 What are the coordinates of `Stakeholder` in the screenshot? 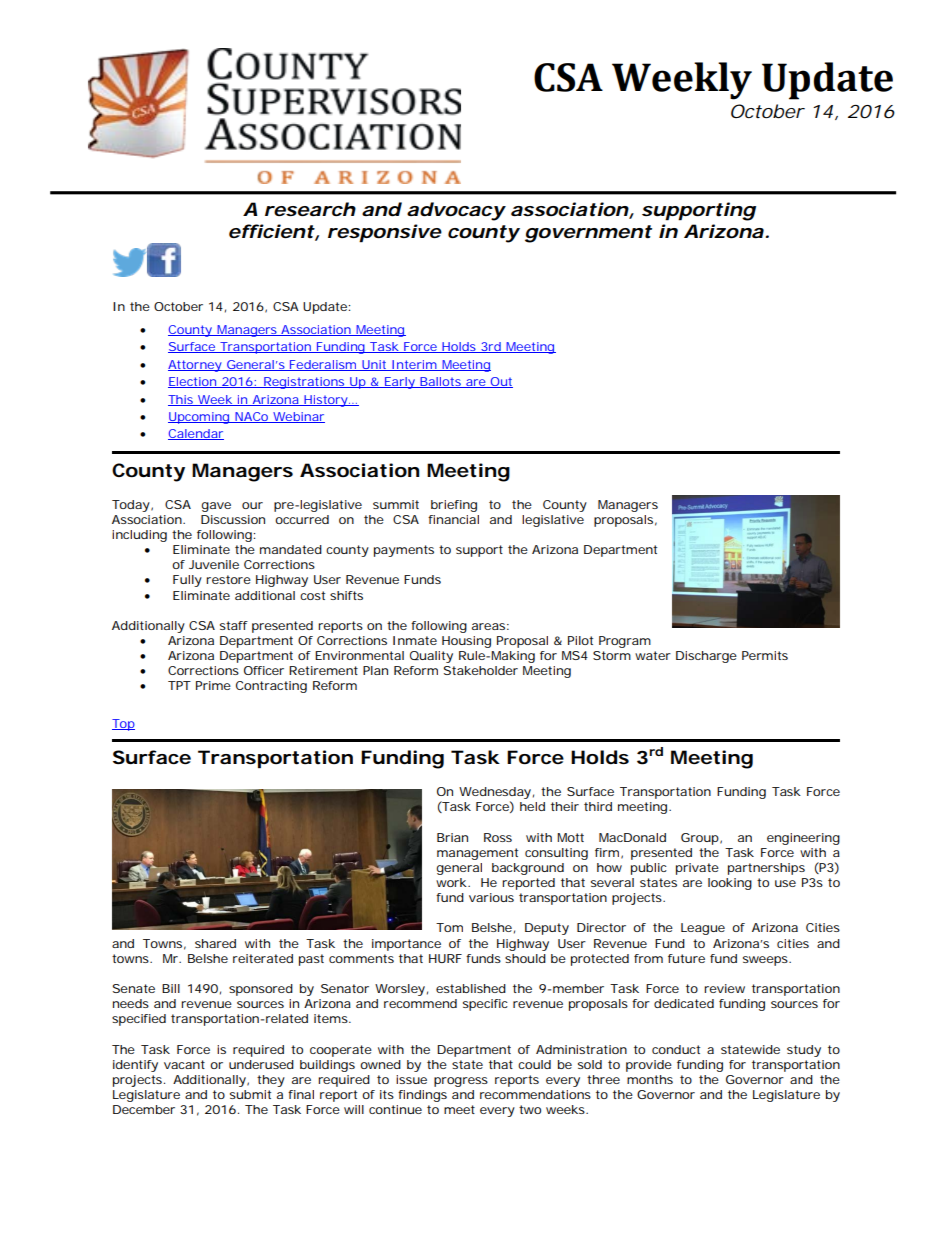 It's located at (481, 670).
